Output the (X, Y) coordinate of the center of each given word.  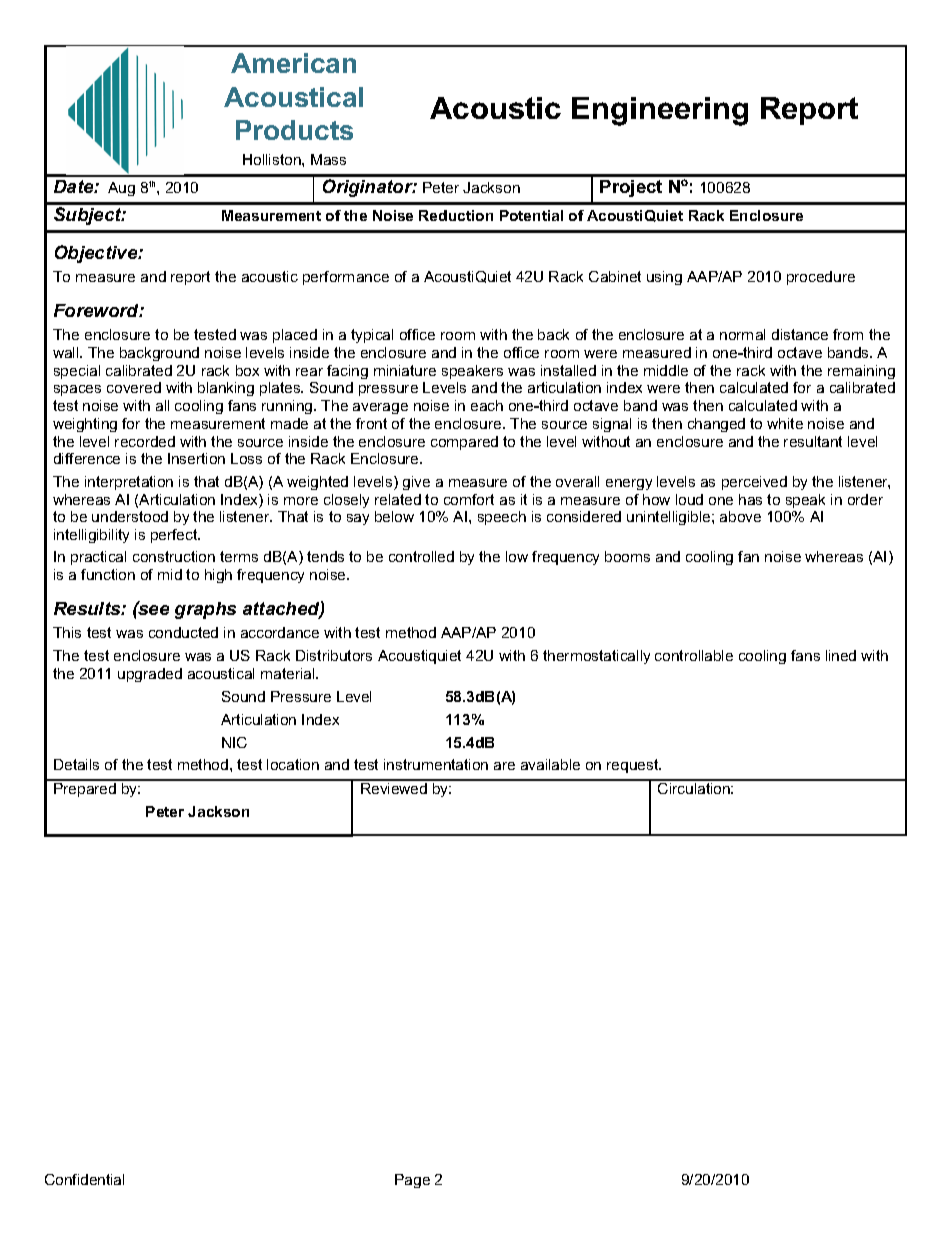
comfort (469, 499)
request (634, 766)
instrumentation (436, 764)
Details (76, 764)
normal (742, 334)
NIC (234, 742)
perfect (175, 536)
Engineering (660, 111)
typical (372, 336)
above (740, 516)
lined (841, 655)
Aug (121, 189)
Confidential (84, 1179)
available (550, 764)
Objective (97, 254)
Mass (328, 159)
